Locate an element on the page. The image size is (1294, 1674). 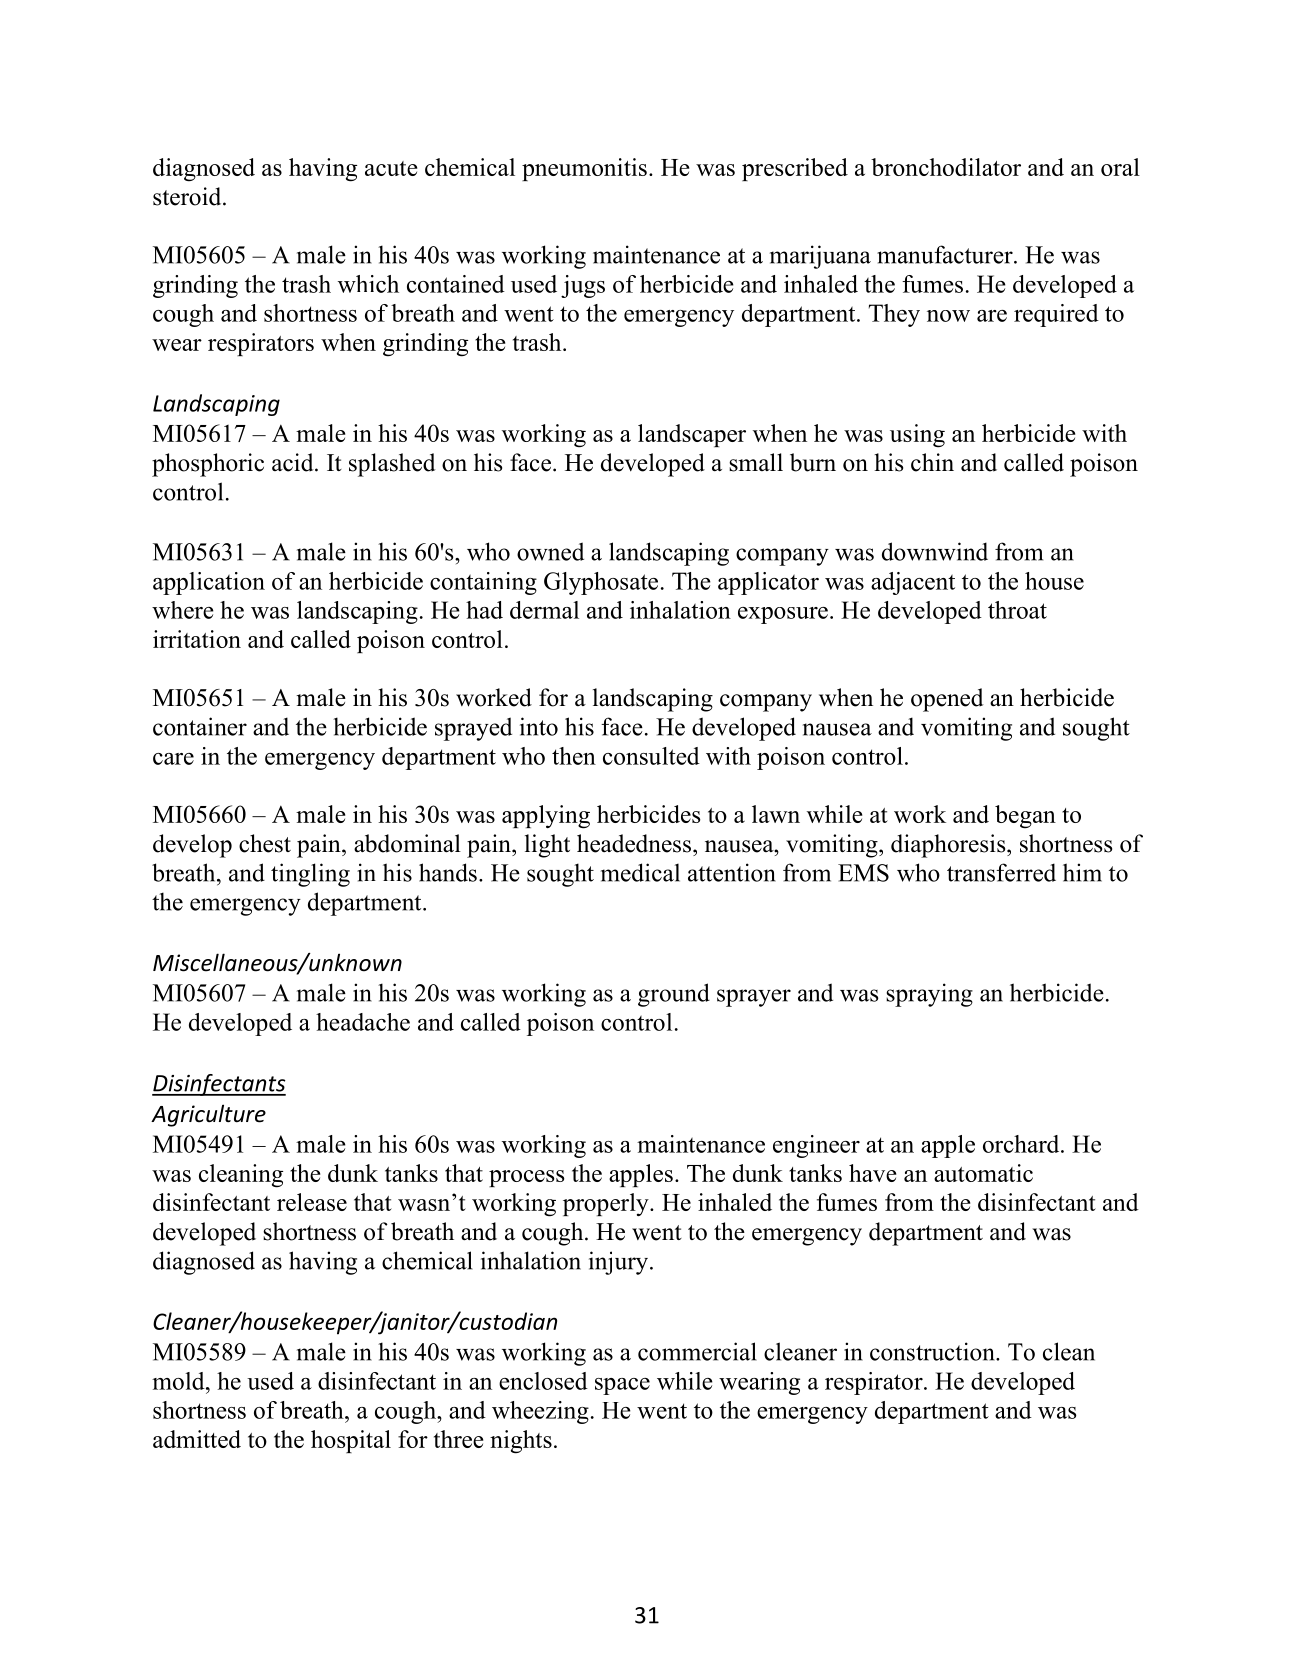
Agriculture is located at coordinates (208, 1115).
